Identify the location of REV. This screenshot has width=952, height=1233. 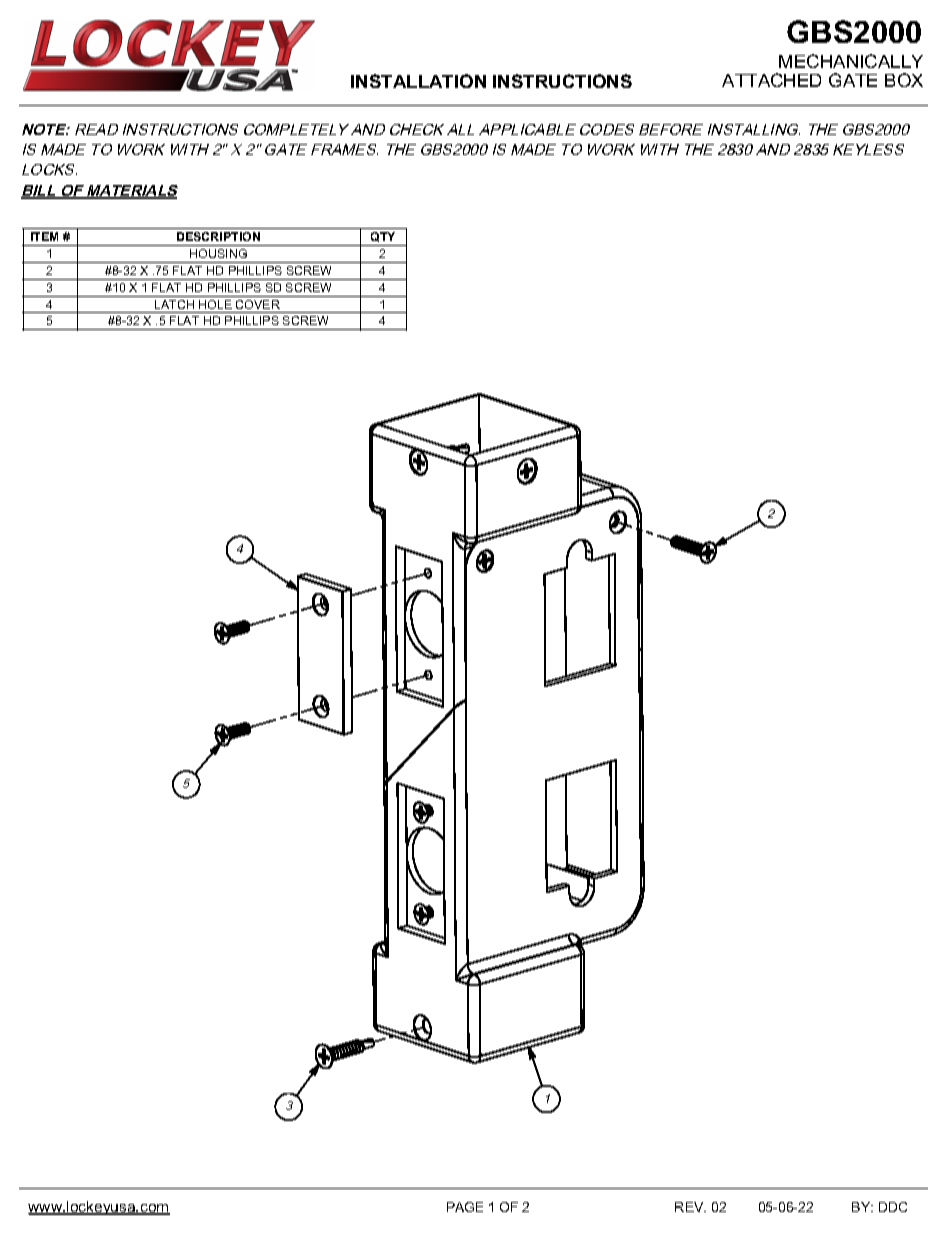
(690, 1207).
